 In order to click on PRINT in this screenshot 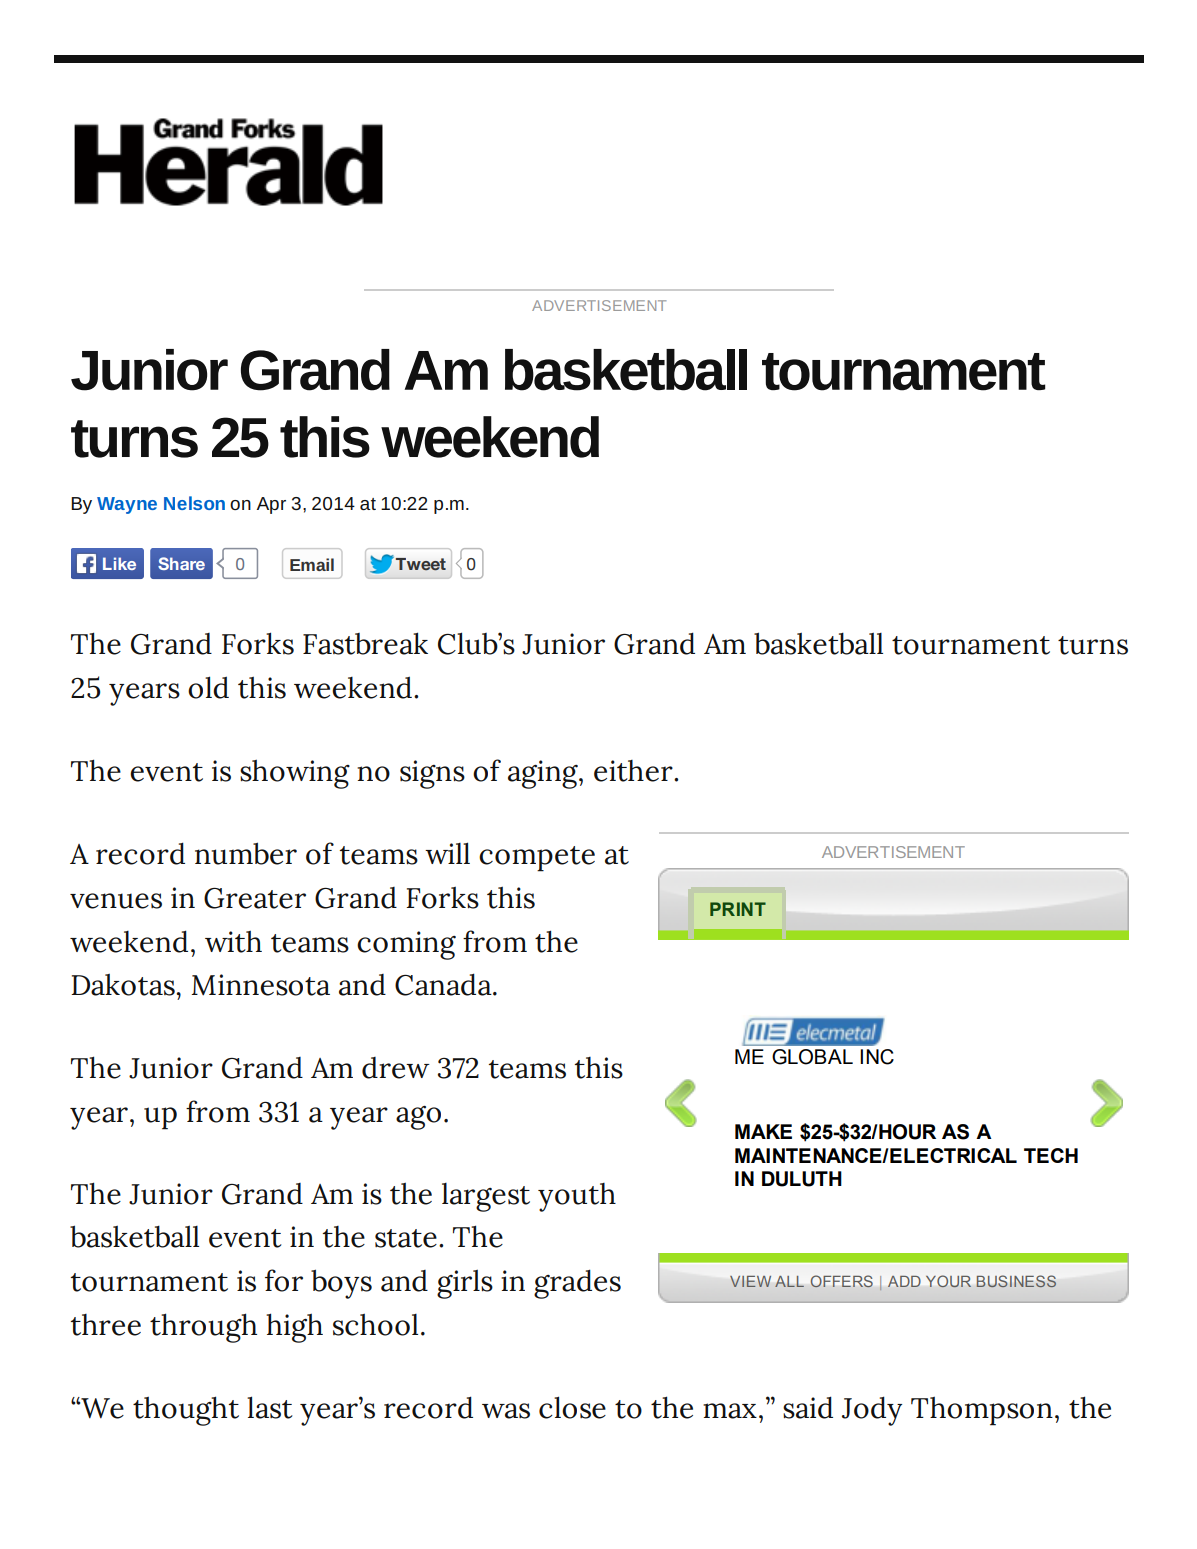, I will do `click(738, 909)`.
